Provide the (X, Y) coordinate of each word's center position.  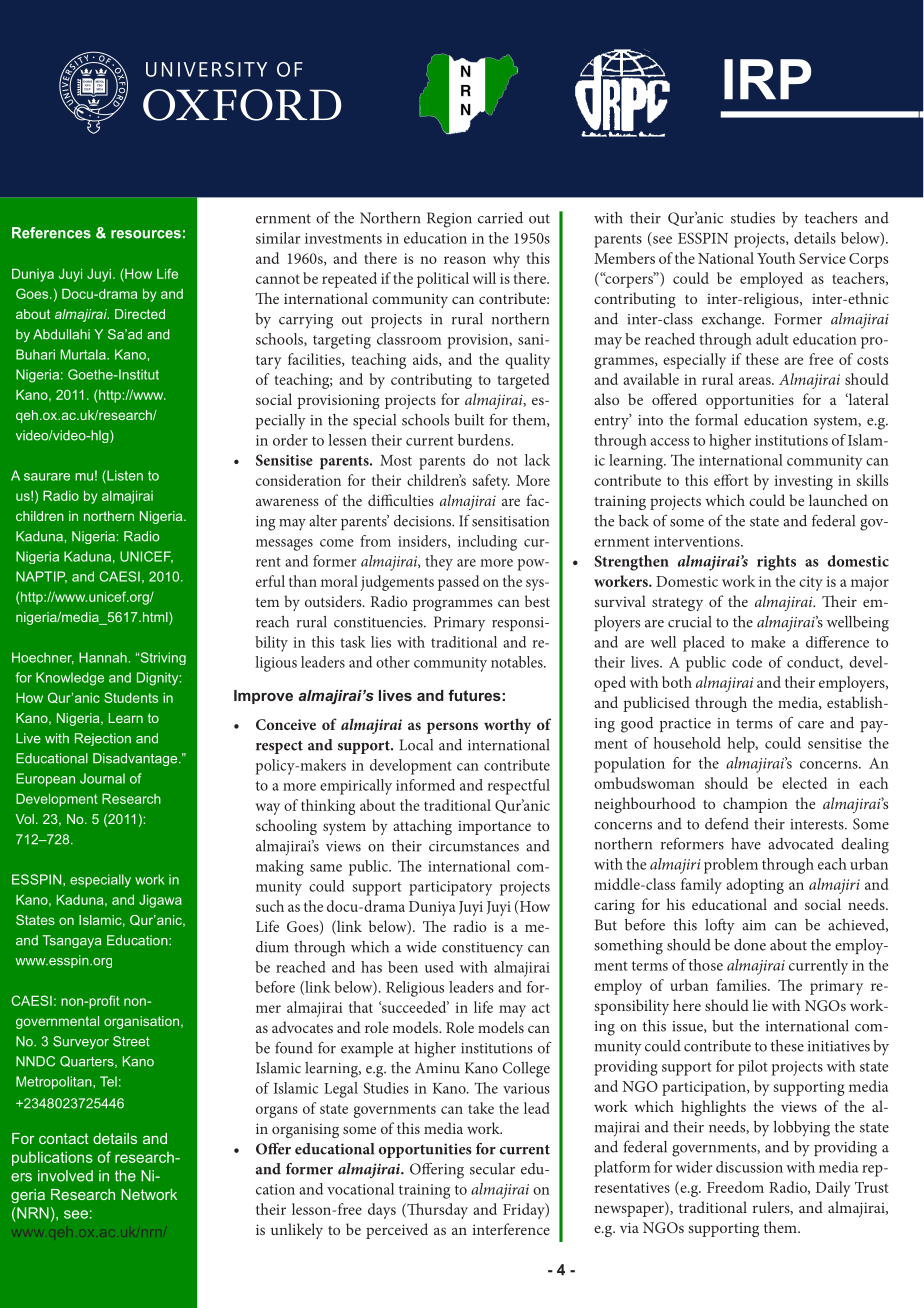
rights (776, 563)
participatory (450, 888)
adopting (755, 886)
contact (64, 1138)
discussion (749, 1167)
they (439, 563)
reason (465, 260)
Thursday (436, 1211)
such (270, 906)
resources (146, 234)
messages (284, 545)
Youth (776, 258)
